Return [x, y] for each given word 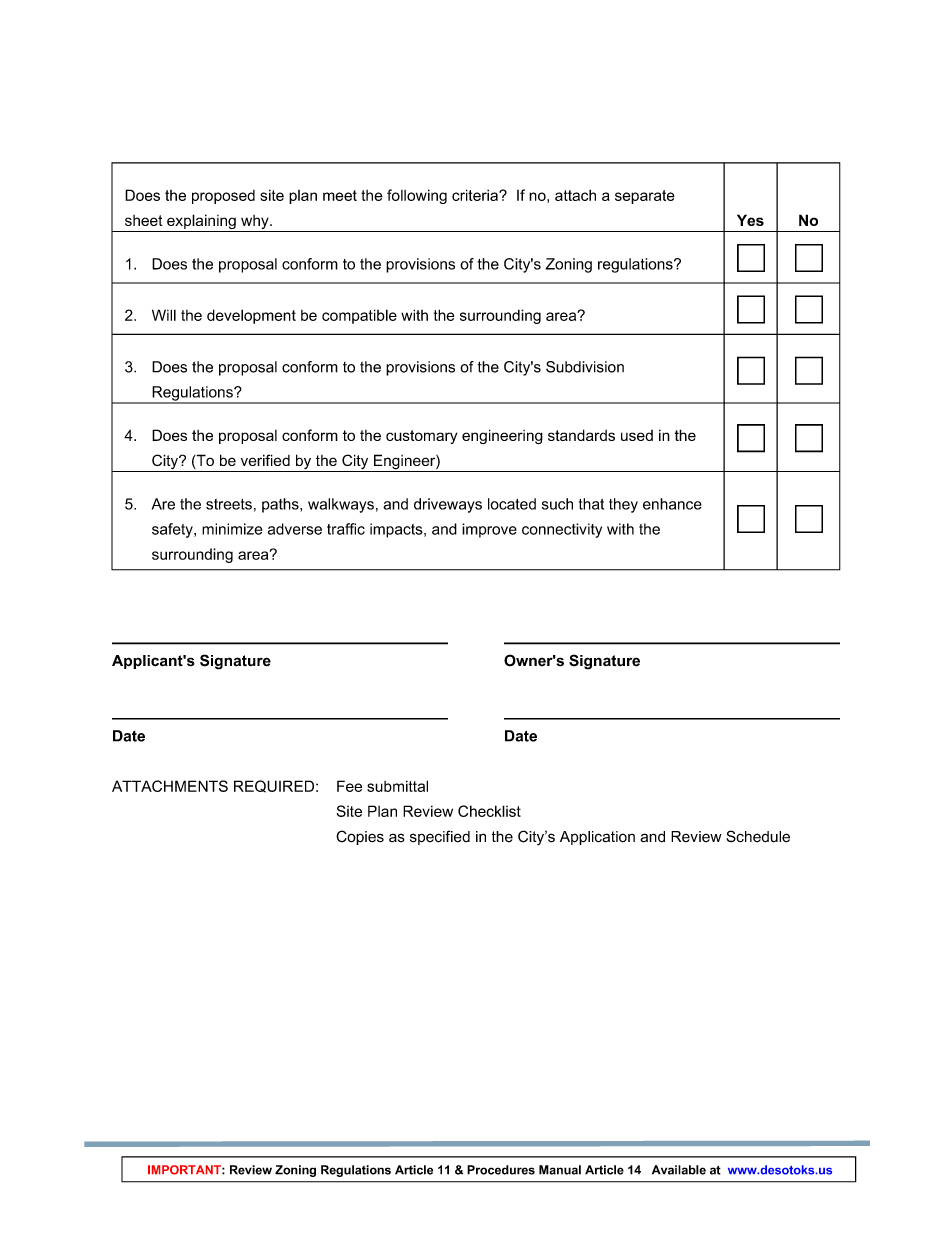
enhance [672, 504]
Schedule [758, 836]
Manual [560, 1170]
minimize [232, 529]
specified [440, 837]
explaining [201, 223]
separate [645, 197]
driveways [448, 505]
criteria [476, 195]
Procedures [501, 1170]
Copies [360, 837]
